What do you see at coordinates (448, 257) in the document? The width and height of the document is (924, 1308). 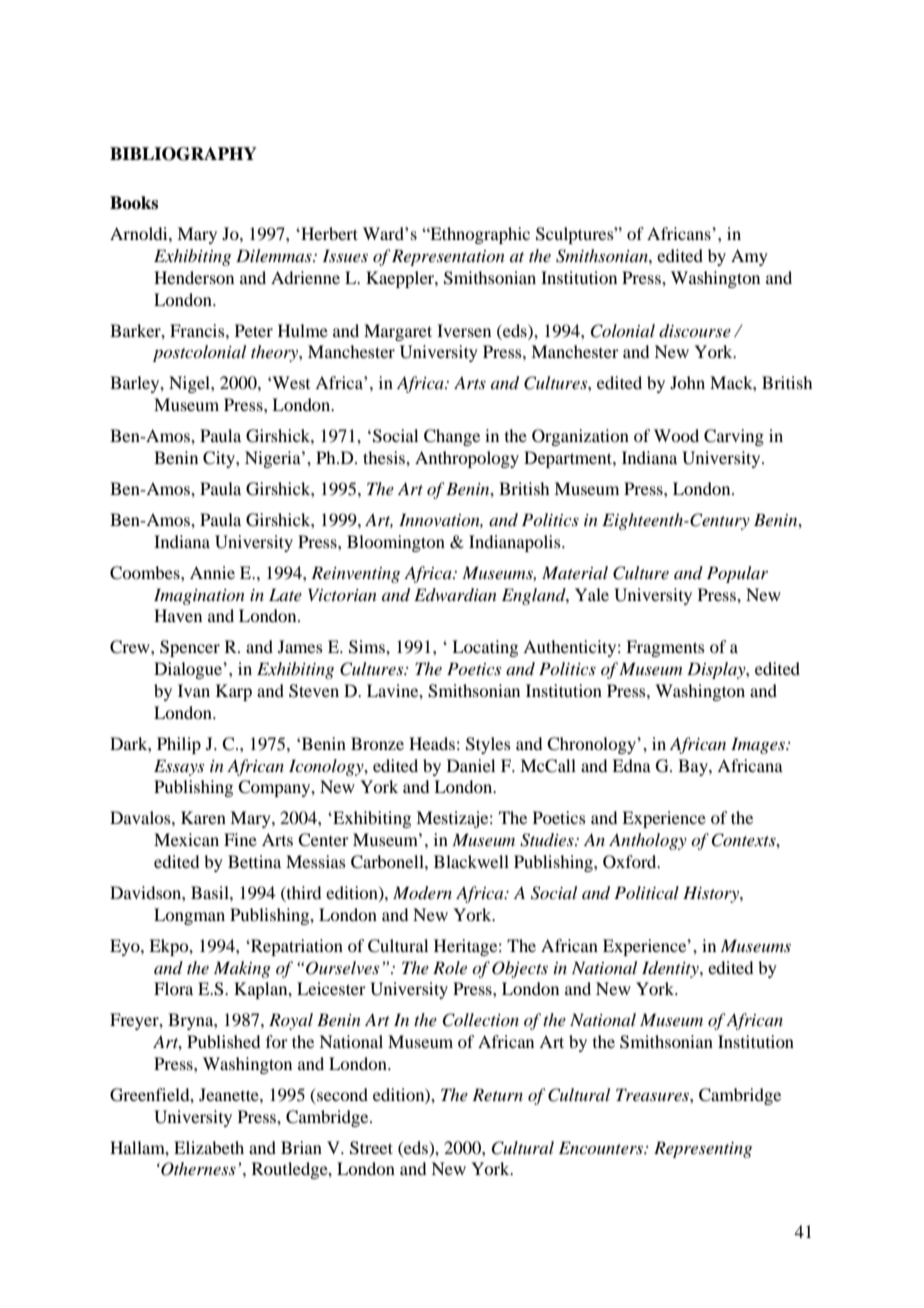 I see `Representation` at bounding box center [448, 257].
